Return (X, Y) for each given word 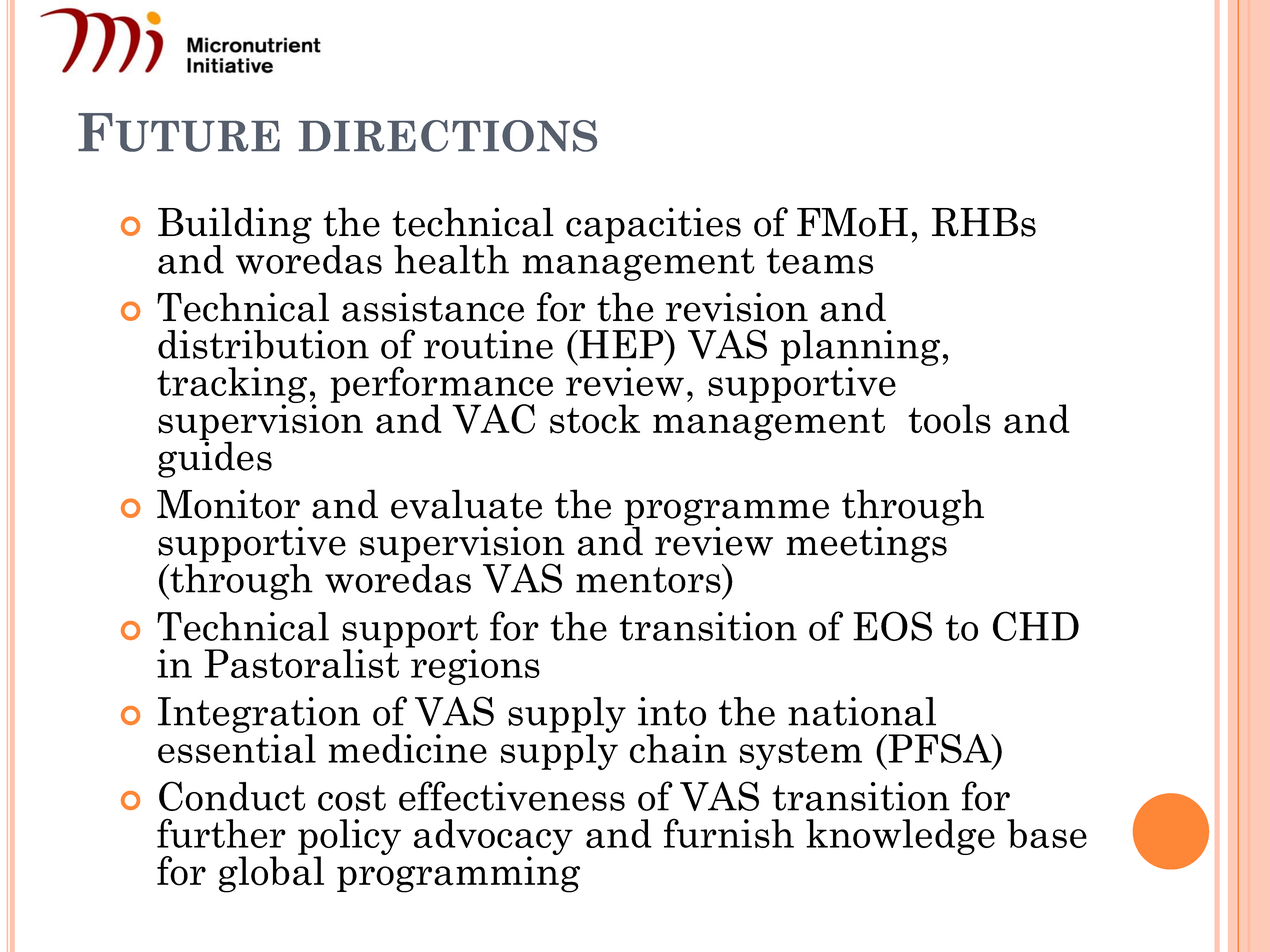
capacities (653, 225)
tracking (232, 386)
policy (349, 838)
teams (820, 261)
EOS (892, 626)
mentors (649, 579)
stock (595, 419)
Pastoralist (301, 662)
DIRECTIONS (448, 136)
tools (949, 419)
